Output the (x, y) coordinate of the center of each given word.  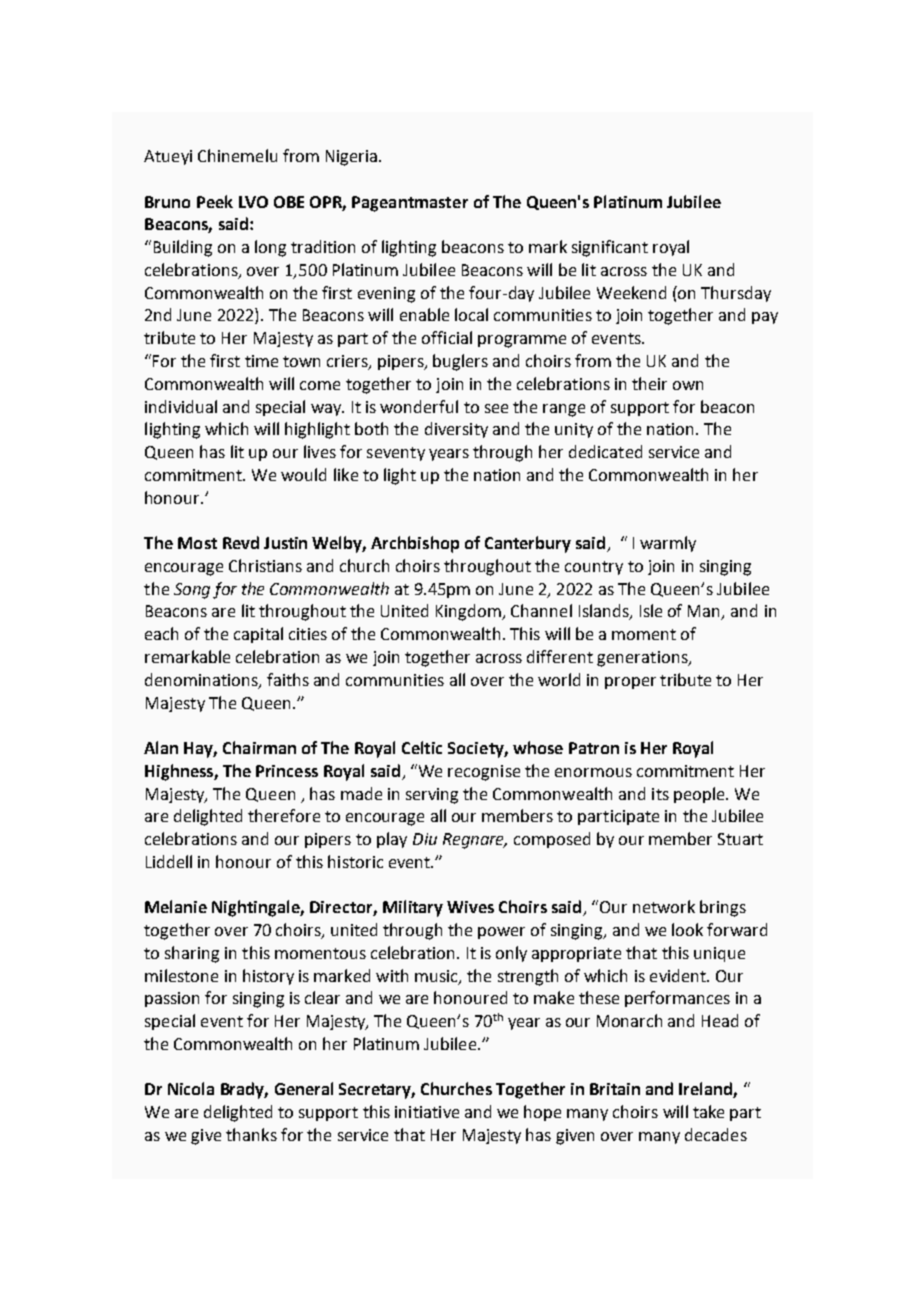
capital (258, 635)
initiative (427, 1112)
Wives (470, 907)
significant (610, 248)
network (664, 906)
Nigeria (351, 158)
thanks (251, 1134)
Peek (215, 201)
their (649, 383)
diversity (456, 430)
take (708, 1111)
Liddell (169, 861)
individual (181, 406)
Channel (541, 610)
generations (643, 659)
